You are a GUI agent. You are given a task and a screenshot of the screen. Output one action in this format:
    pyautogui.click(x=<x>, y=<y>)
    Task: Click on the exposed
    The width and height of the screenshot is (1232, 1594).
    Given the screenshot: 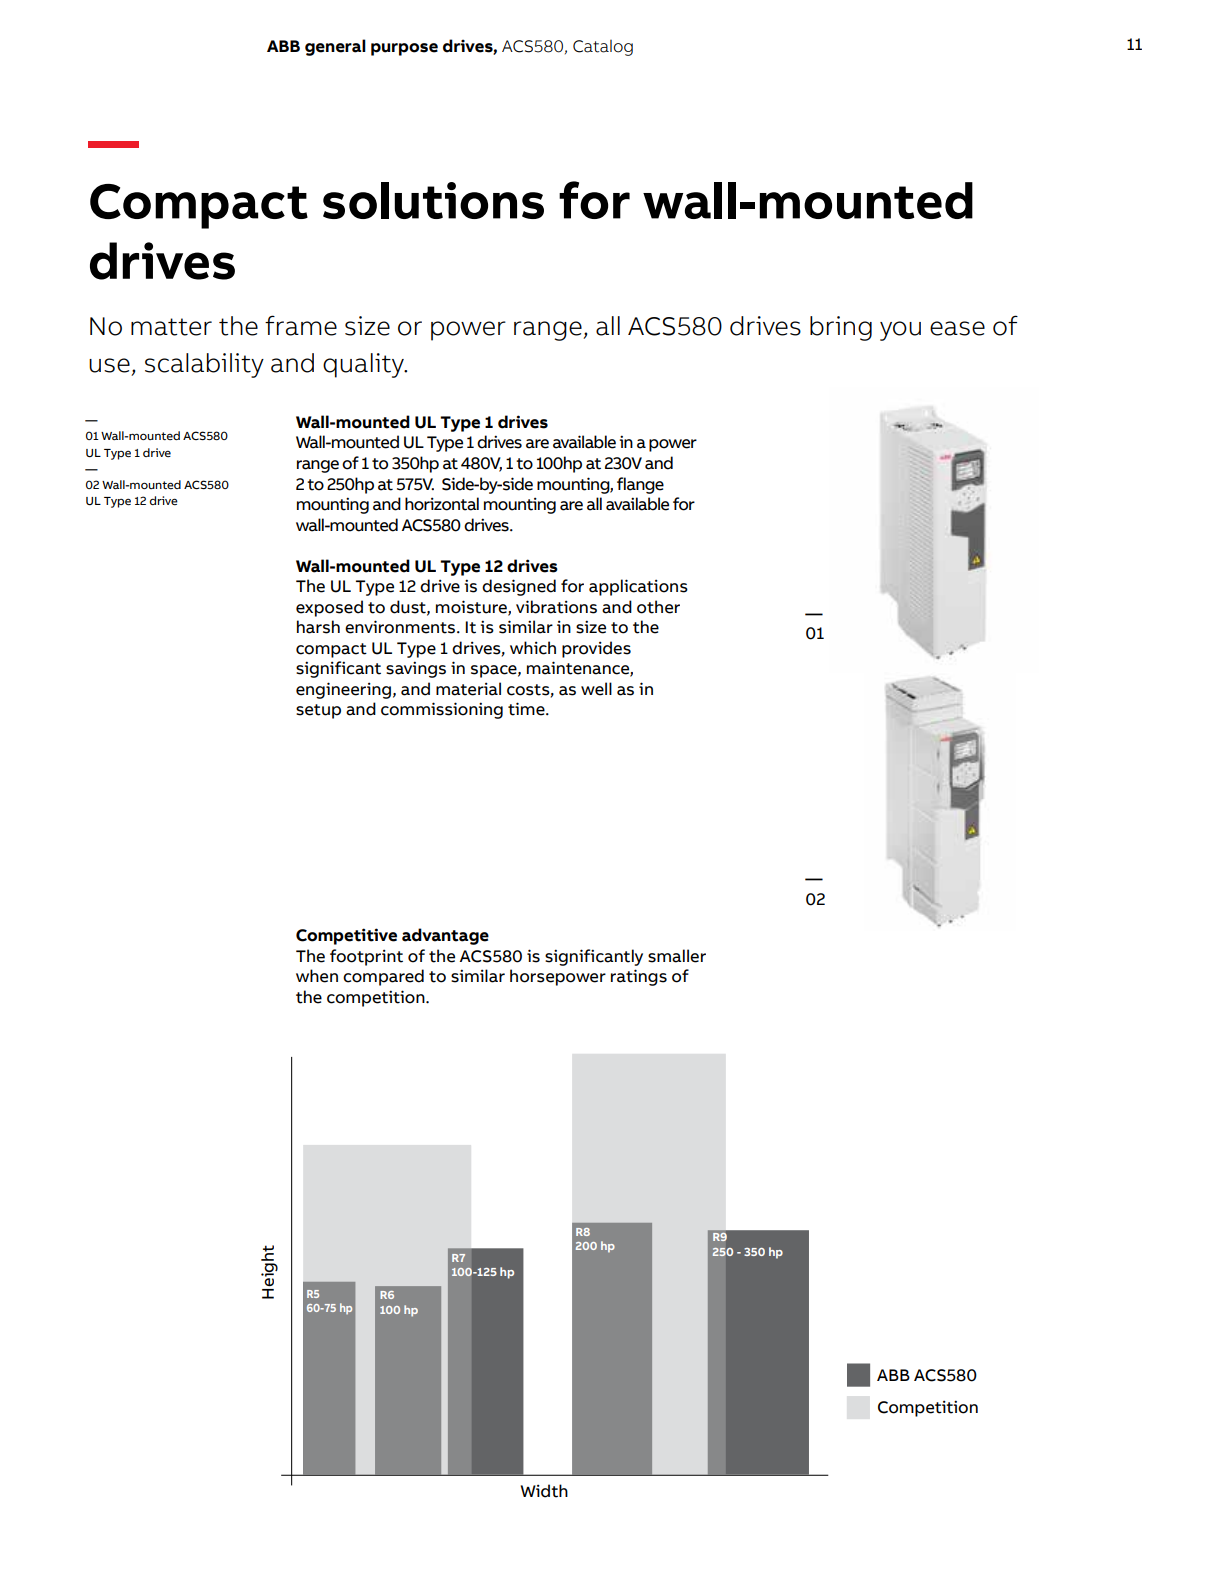 What is the action you would take?
    pyautogui.click(x=329, y=608)
